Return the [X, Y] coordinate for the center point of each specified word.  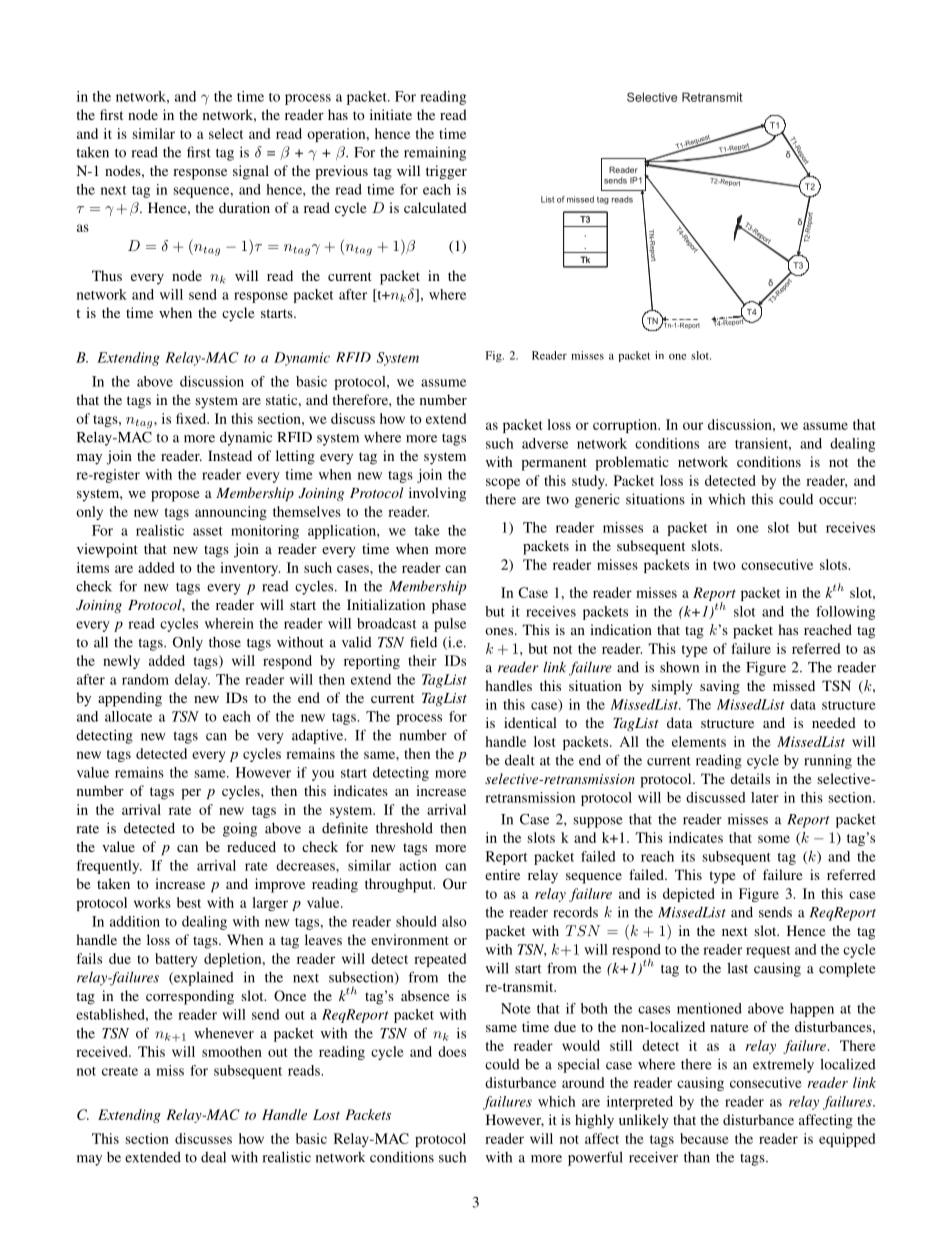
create [120, 1071]
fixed [192, 418]
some [774, 839]
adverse [545, 443]
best [189, 902]
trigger [446, 172]
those [225, 642]
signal [251, 172]
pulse [450, 625]
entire [502, 874]
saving [720, 687]
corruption [626, 426]
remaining [435, 153]
